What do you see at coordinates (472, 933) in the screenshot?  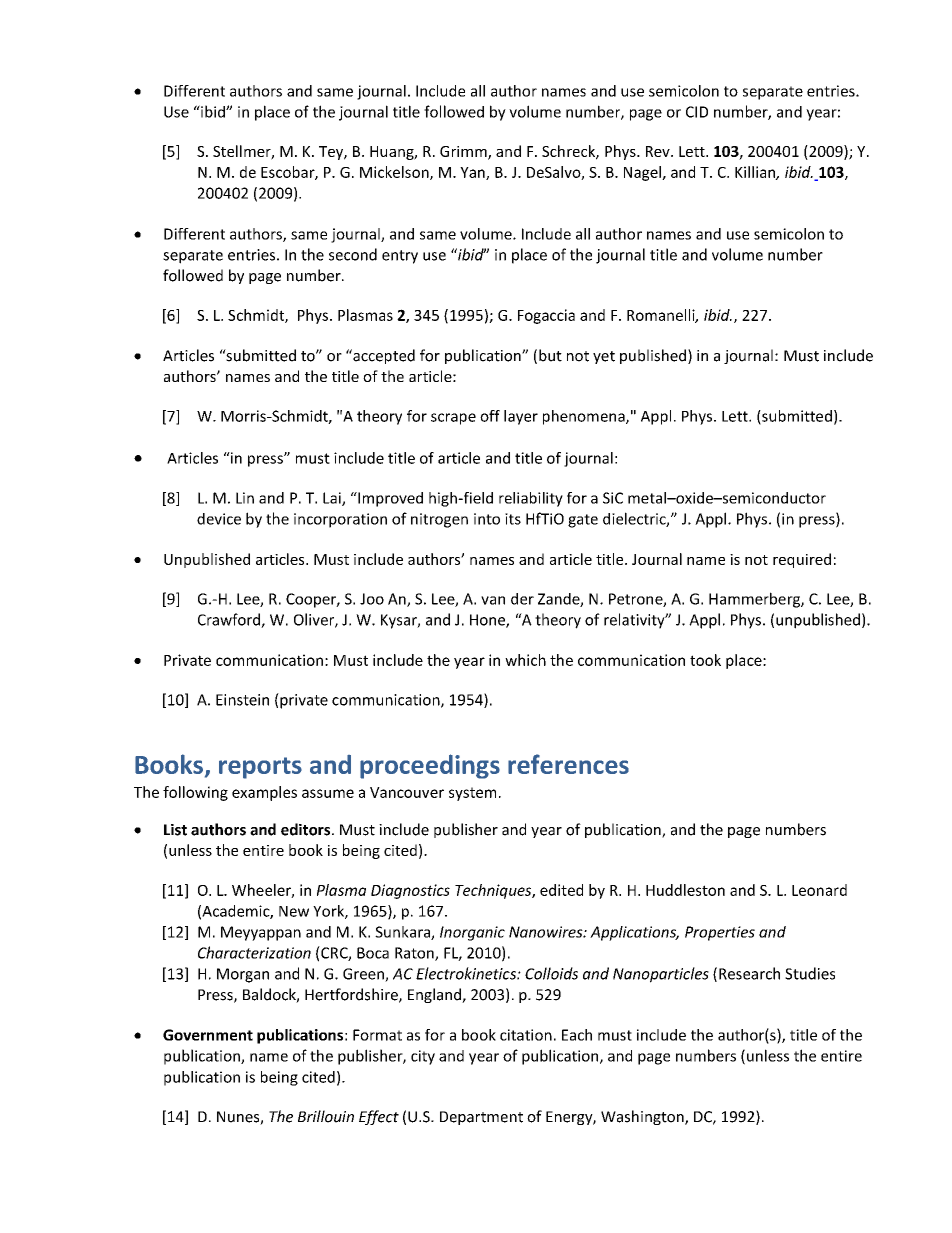 I see `Inorganic` at bounding box center [472, 933].
